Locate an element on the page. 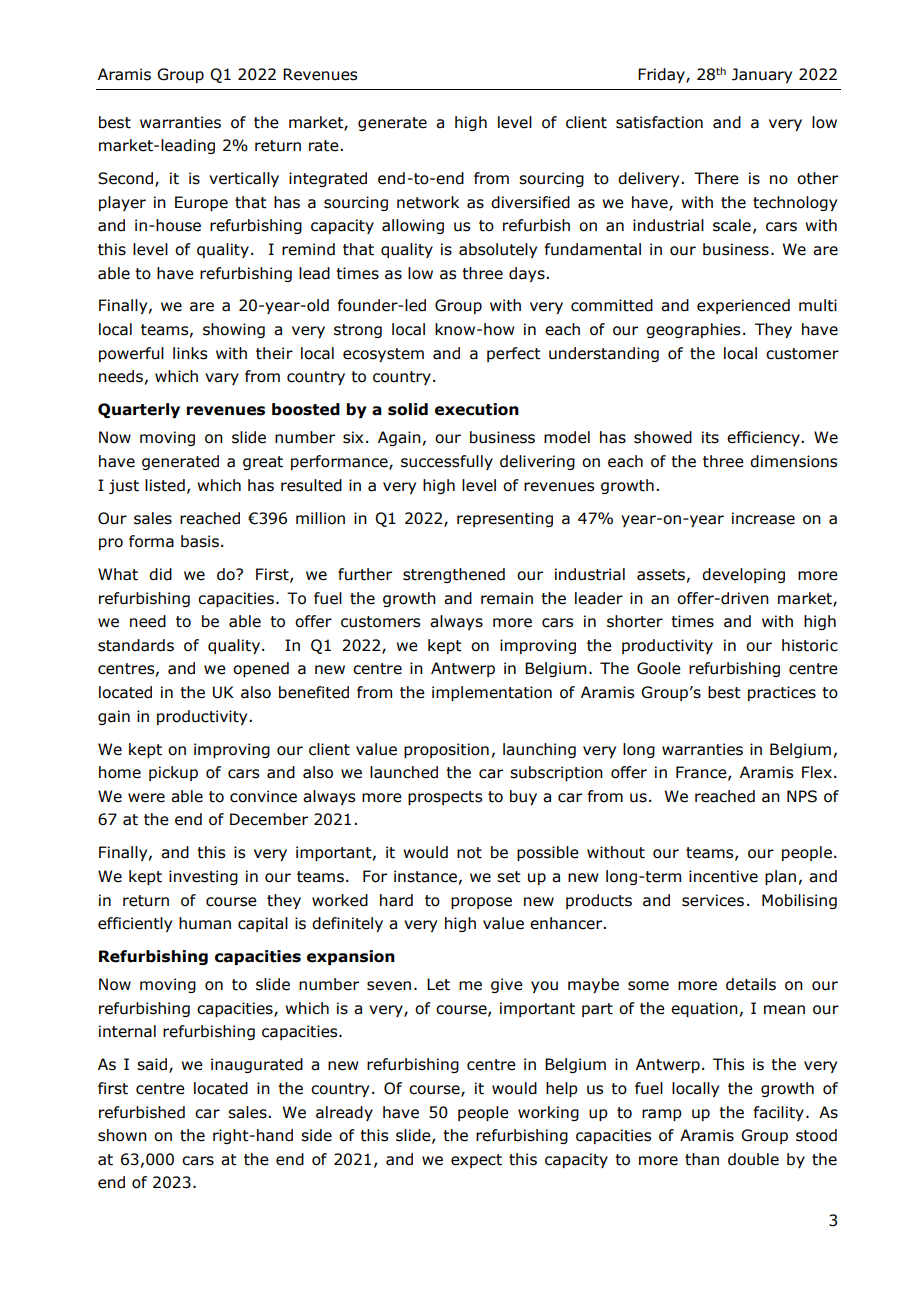 The image size is (924, 1308). did is located at coordinates (160, 574).
